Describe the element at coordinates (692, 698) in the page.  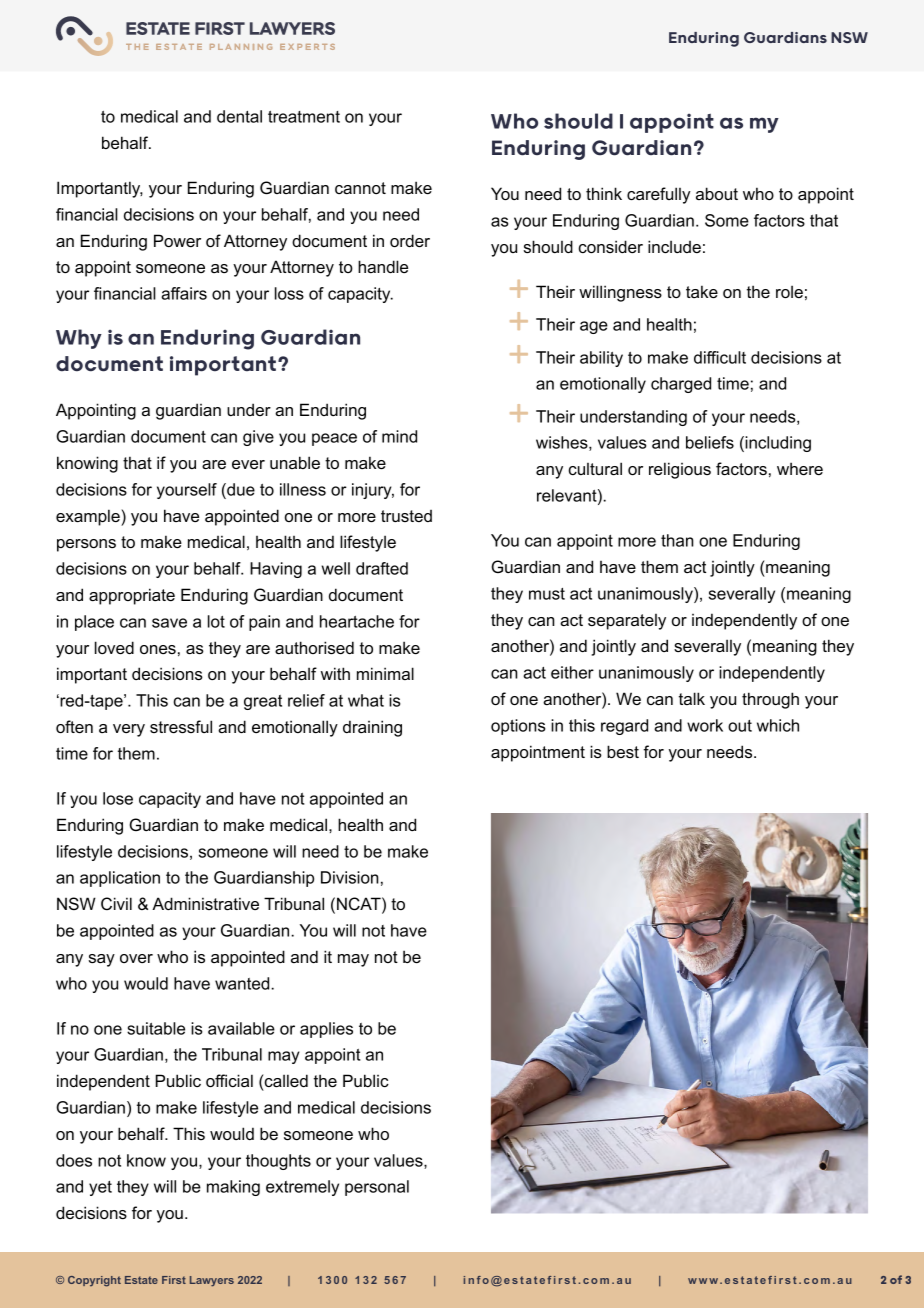
I see `talk` at that location.
